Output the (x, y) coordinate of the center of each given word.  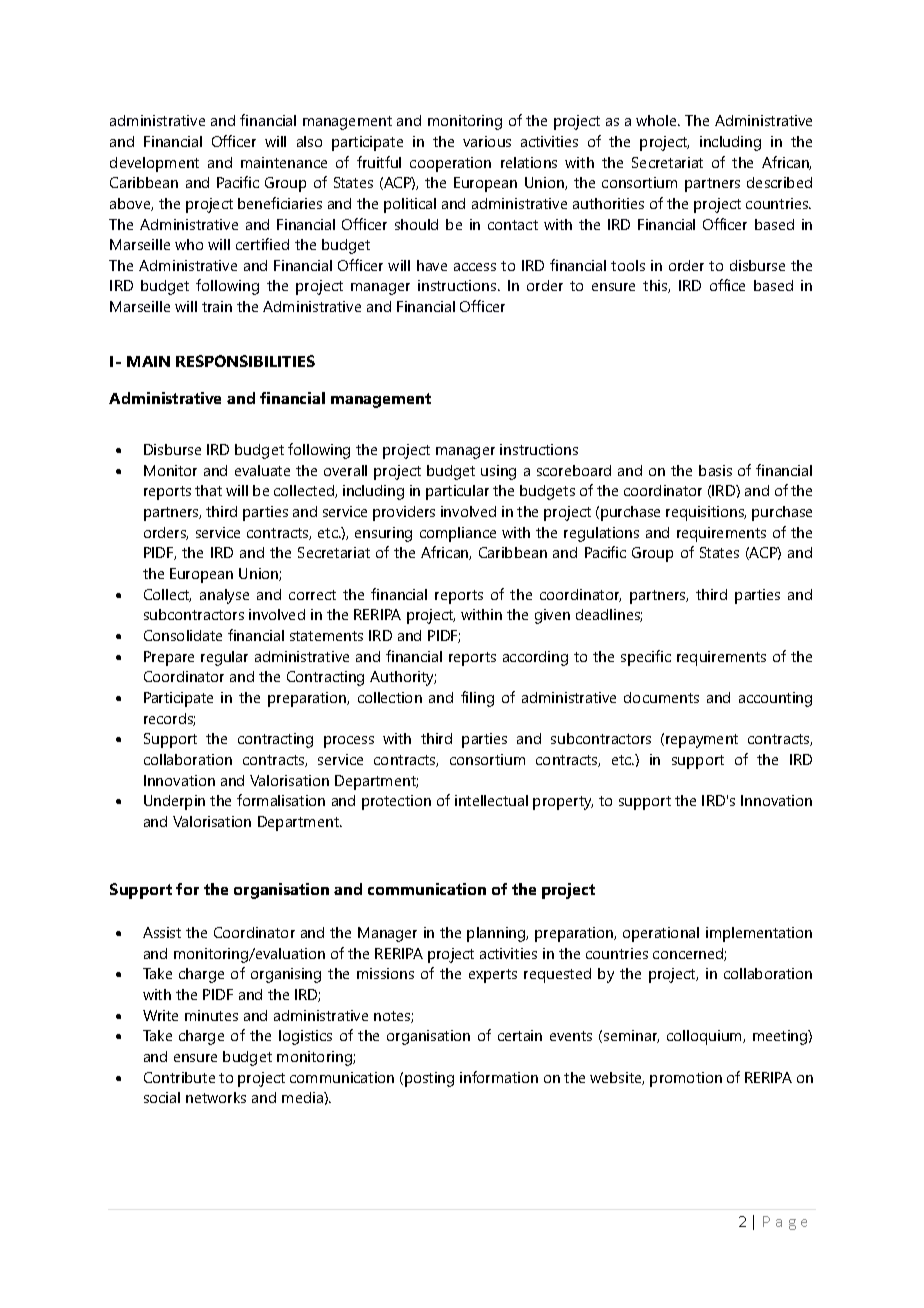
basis (715, 470)
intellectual (491, 800)
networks (216, 1097)
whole (657, 120)
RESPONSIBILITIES (245, 361)
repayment (702, 741)
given (552, 616)
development (154, 164)
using (498, 472)
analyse (224, 596)
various (487, 141)
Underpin (174, 802)
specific (646, 658)
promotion (686, 1079)
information (499, 1077)
